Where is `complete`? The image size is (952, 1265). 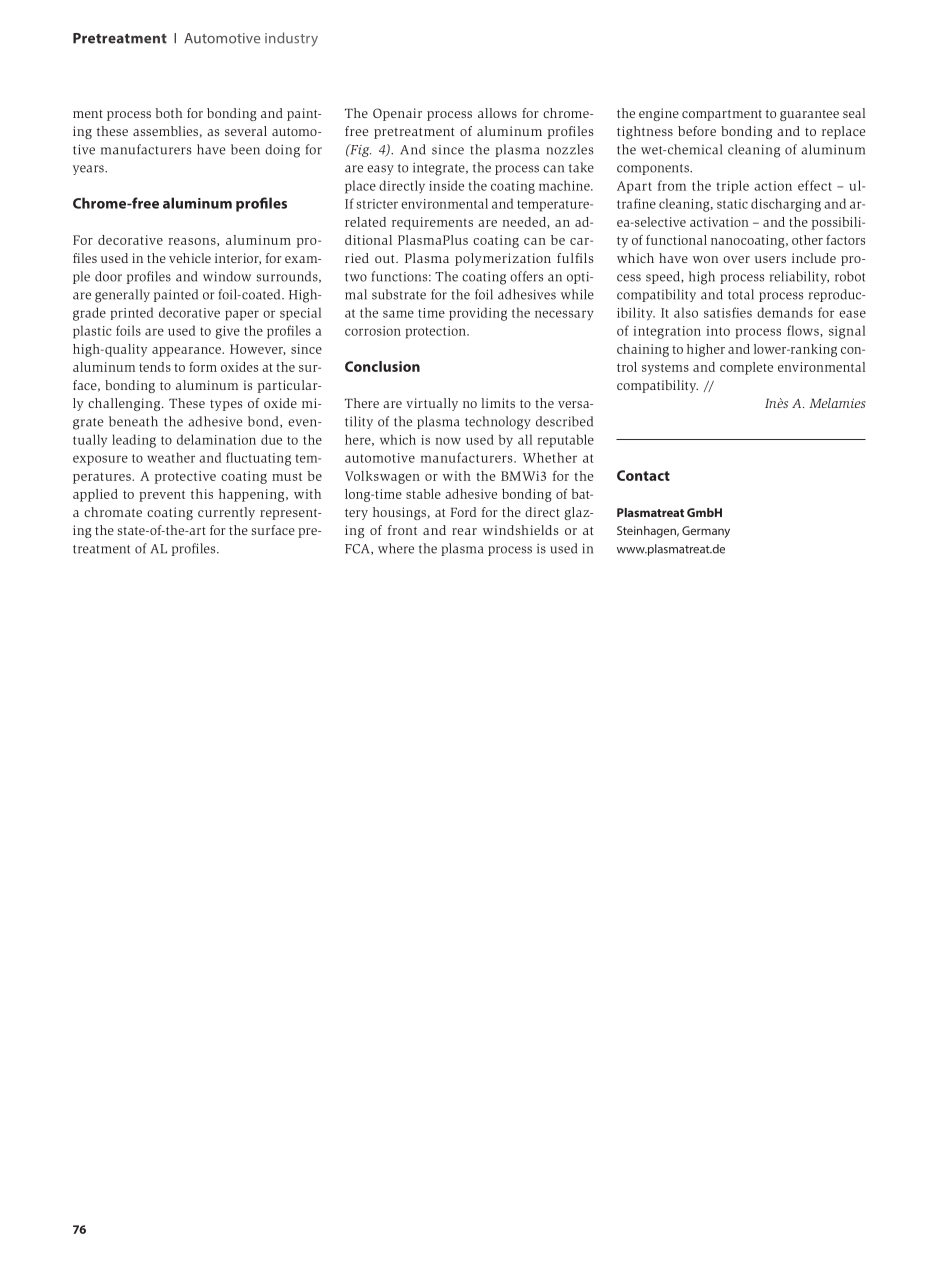
complete is located at coordinates (746, 368).
